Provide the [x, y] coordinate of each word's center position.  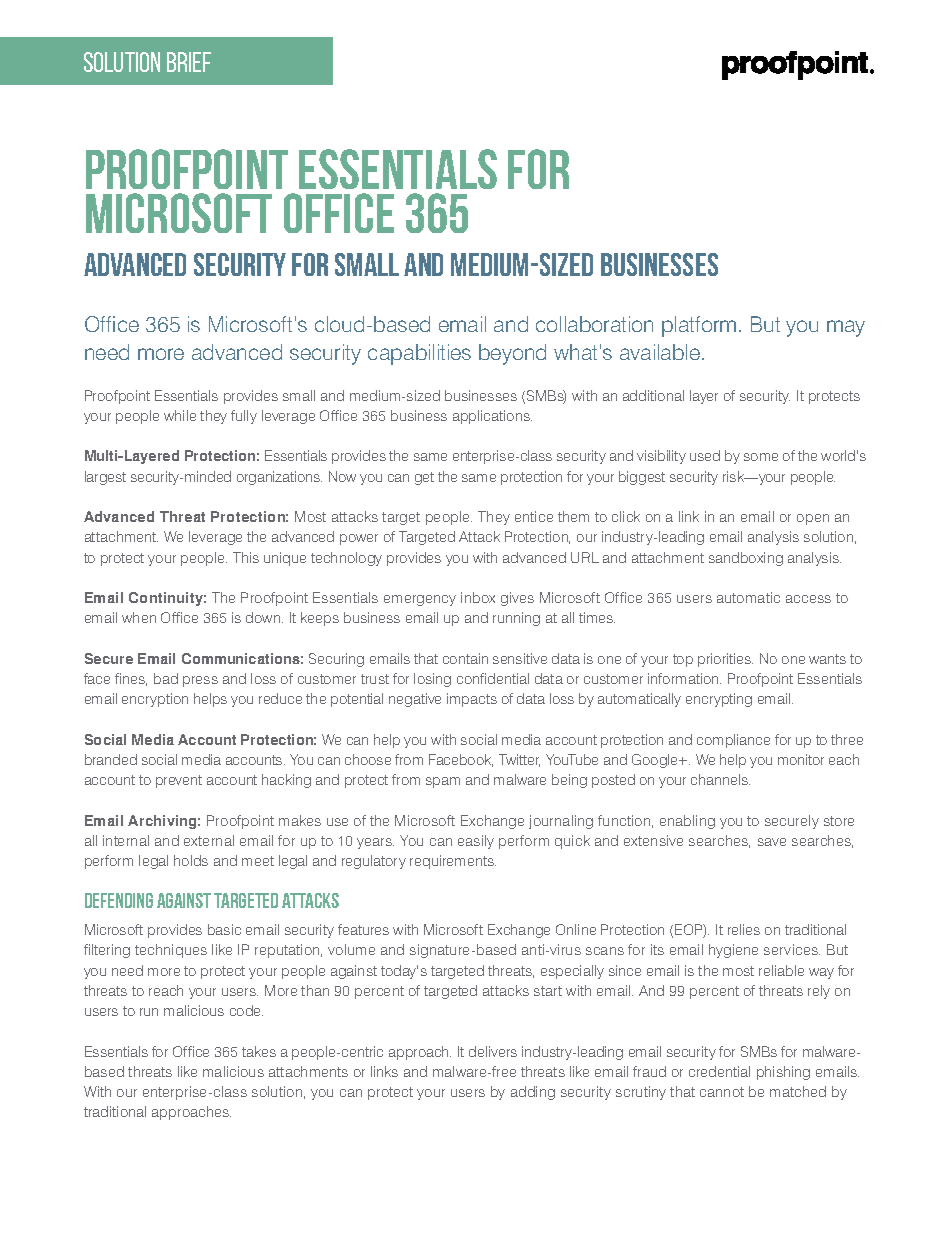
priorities [725, 660]
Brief [189, 62]
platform [699, 326]
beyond [512, 354]
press [200, 681]
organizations [279, 478]
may [846, 328]
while [180, 415]
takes [259, 1051]
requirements [453, 862]
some [761, 457]
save [772, 842]
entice [534, 516]
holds [191, 860]
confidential [493, 678]
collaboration [594, 324]
